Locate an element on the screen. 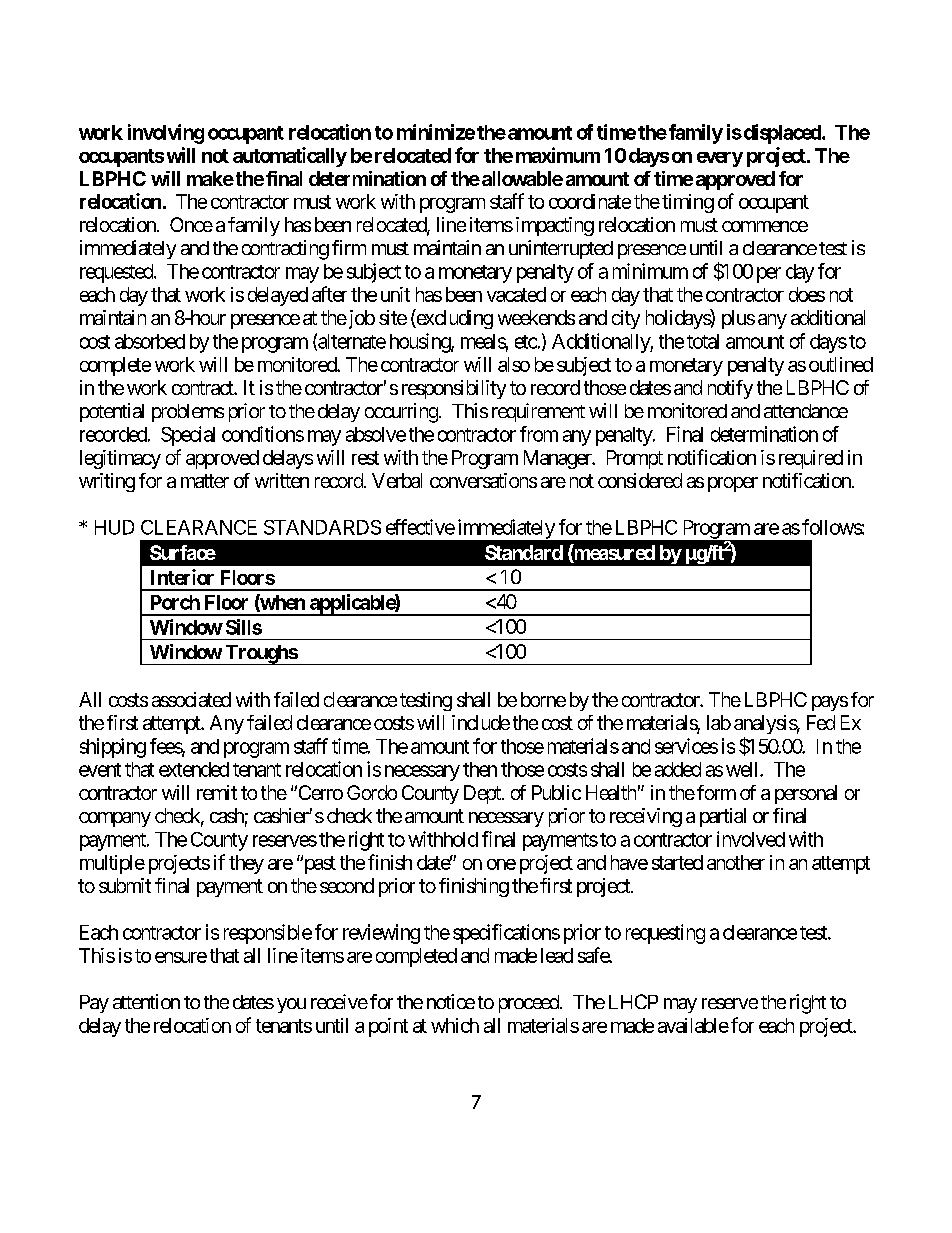  Dept is located at coordinates (483, 794).
